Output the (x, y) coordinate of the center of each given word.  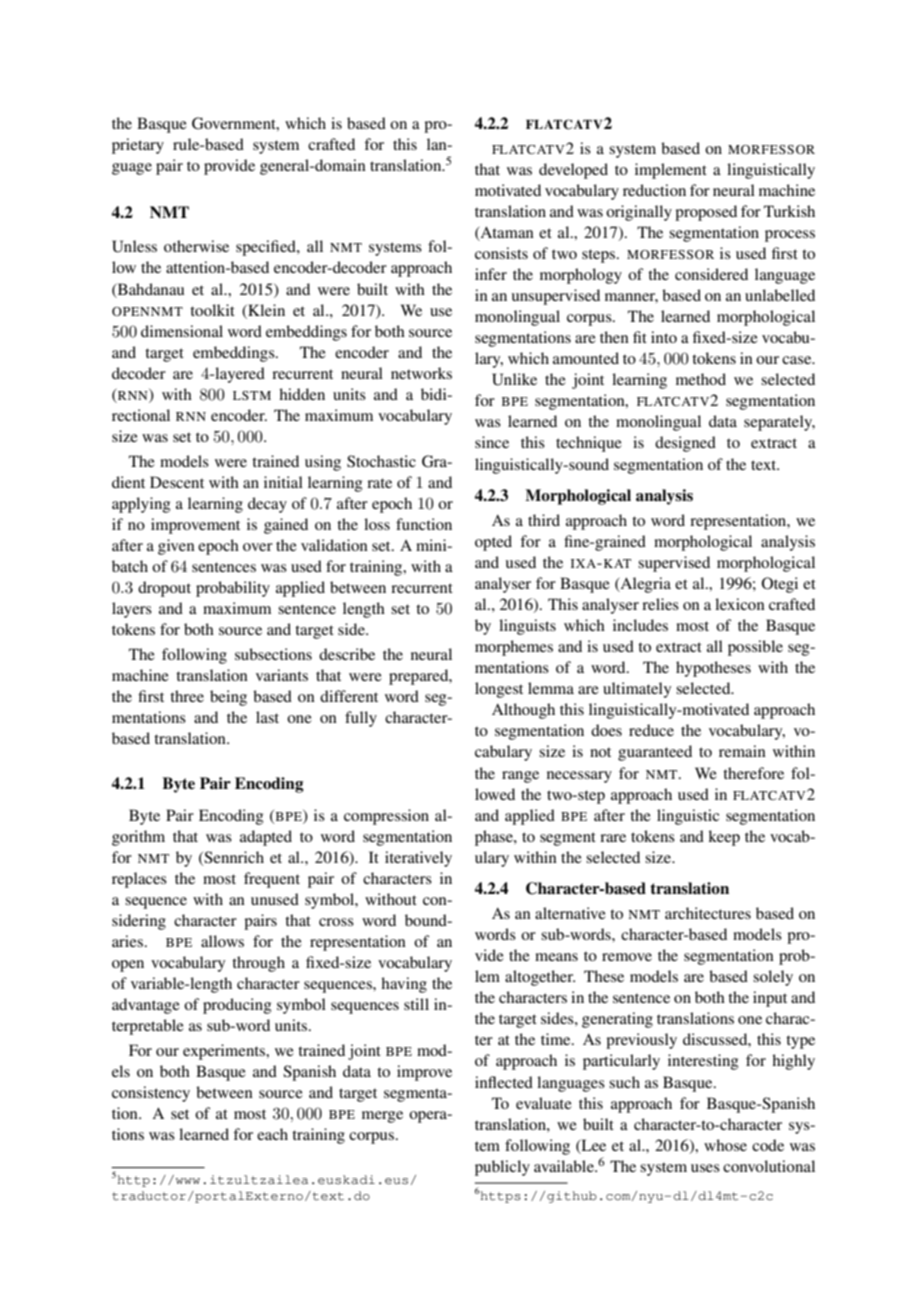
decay (267, 505)
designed (685, 444)
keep (724, 838)
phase (495, 838)
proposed (706, 213)
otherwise (196, 246)
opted (493, 543)
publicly (502, 1168)
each (272, 1134)
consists (501, 253)
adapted (266, 838)
